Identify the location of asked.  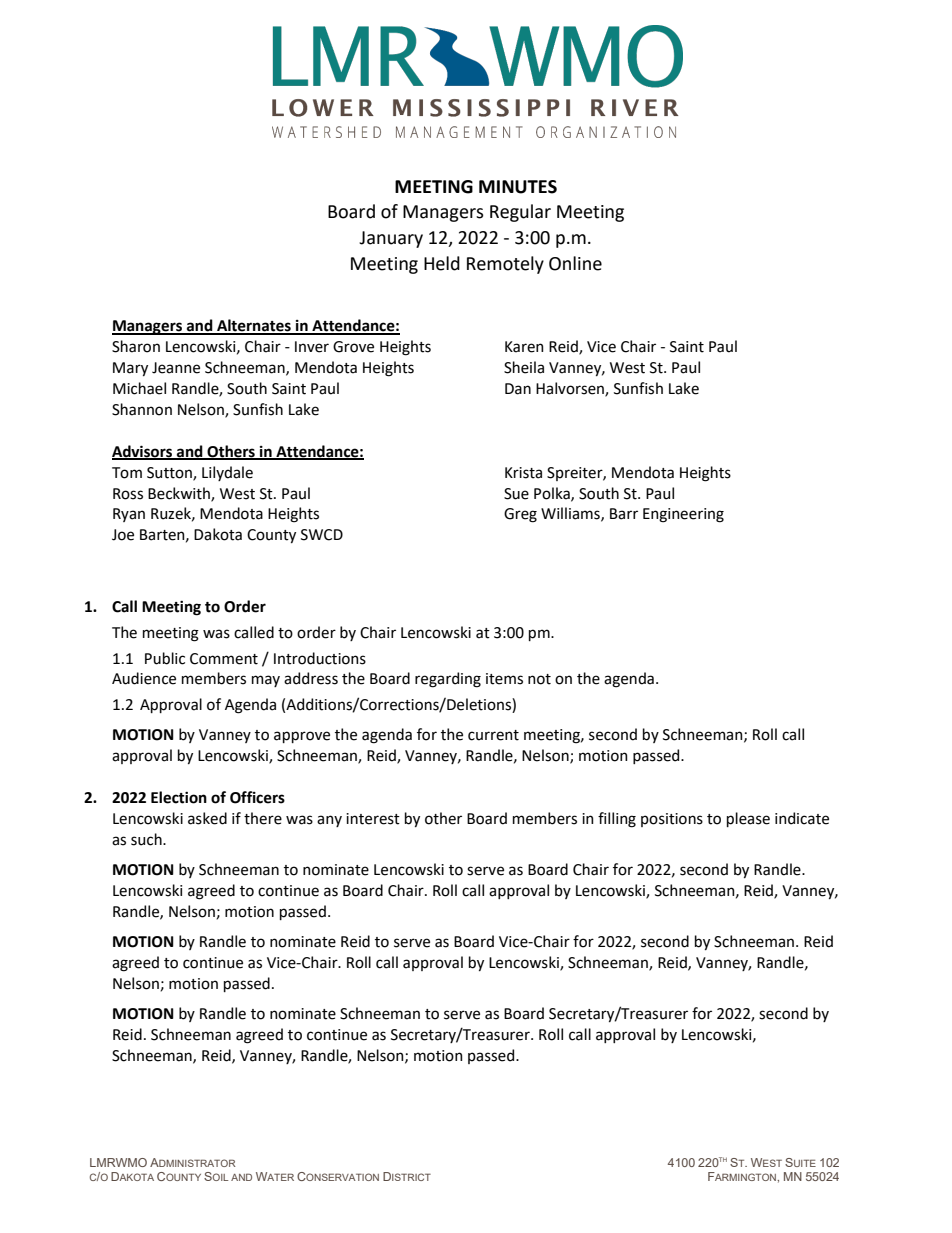
(207, 818).
